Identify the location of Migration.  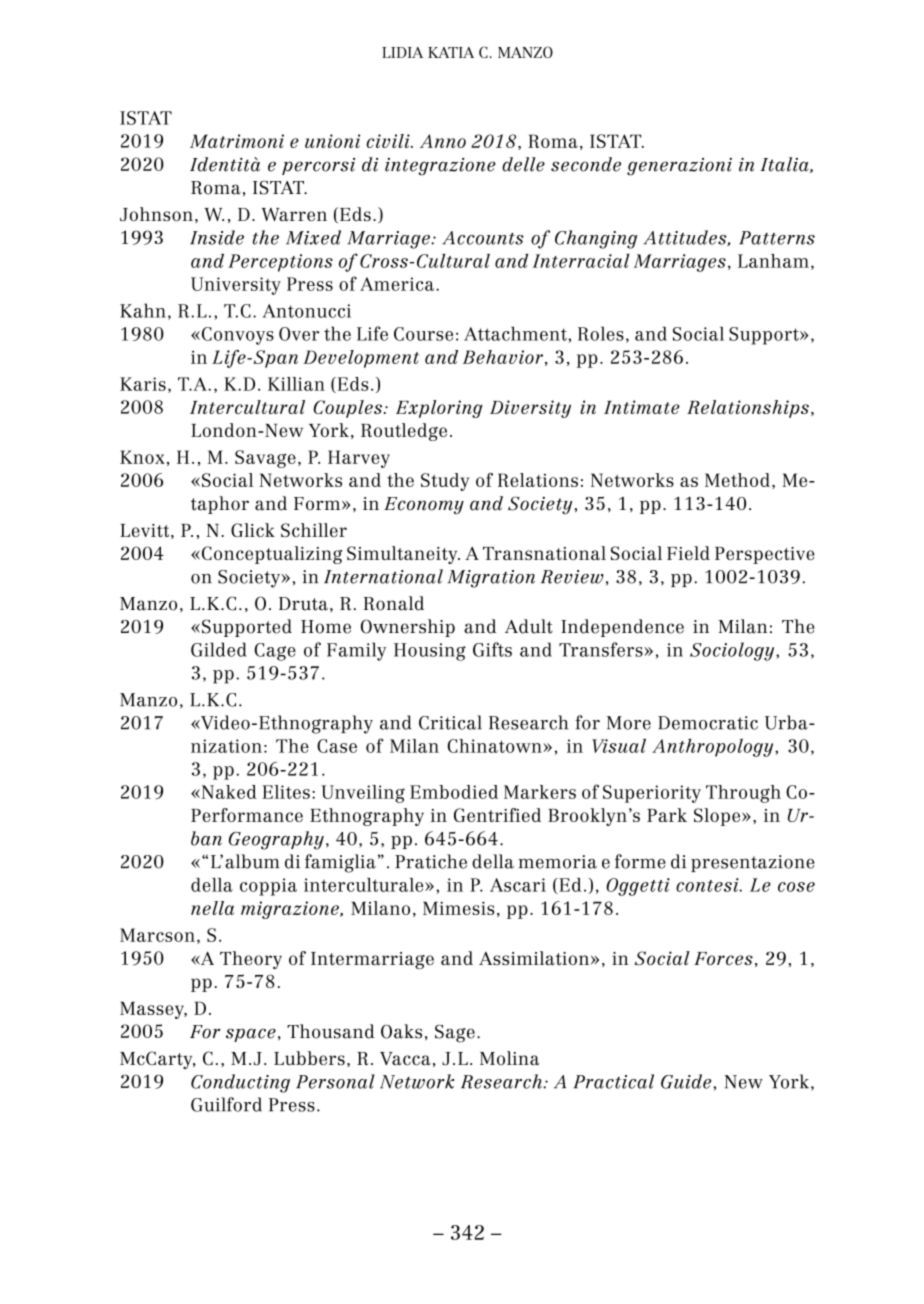
(491, 579).
